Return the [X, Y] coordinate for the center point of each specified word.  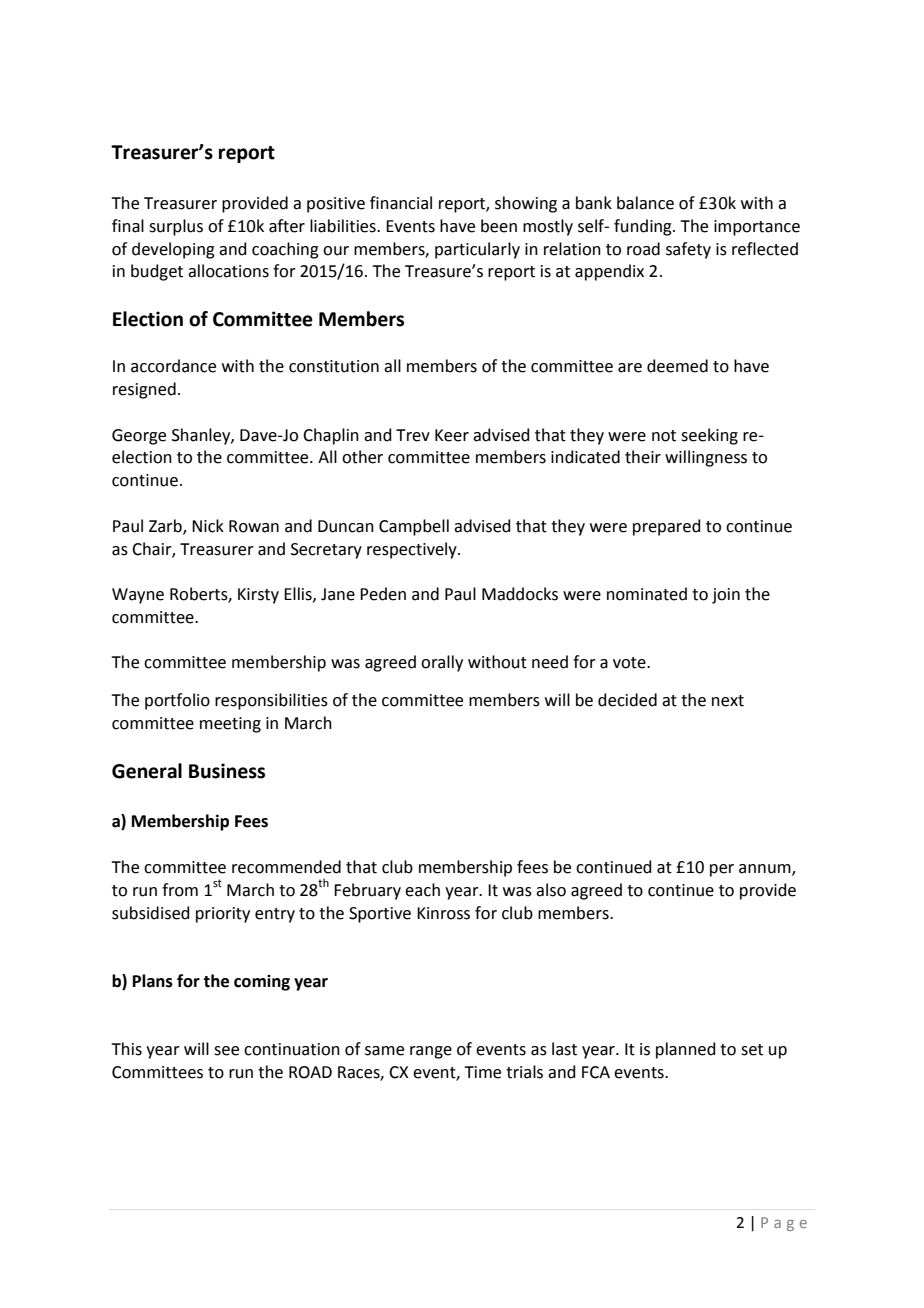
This [126, 1049]
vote [630, 663]
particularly [477, 250]
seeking [709, 436]
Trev [413, 435]
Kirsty [258, 596]
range [431, 1052]
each [422, 890]
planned [686, 1050]
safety [688, 250]
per [722, 870]
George [139, 437]
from [180, 890]
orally [442, 663]
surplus [176, 227]
